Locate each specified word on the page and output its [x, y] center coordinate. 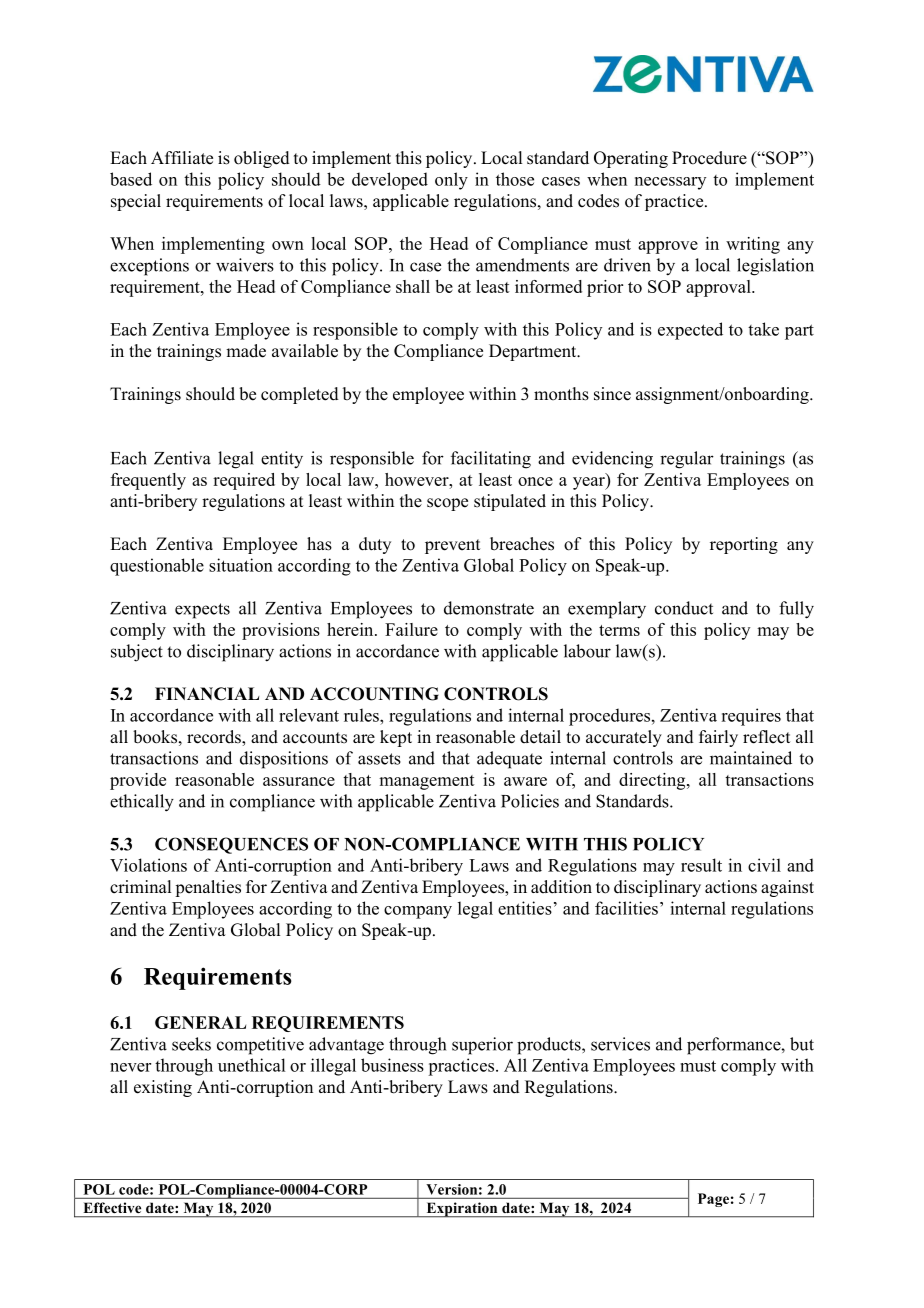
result [701, 865]
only [451, 181]
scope [447, 504]
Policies [530, 801]
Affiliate [182, 158]
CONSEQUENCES [231, 845]
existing [163, 1088]
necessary [670, 183]
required [244, 481]
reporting [744, 545]
